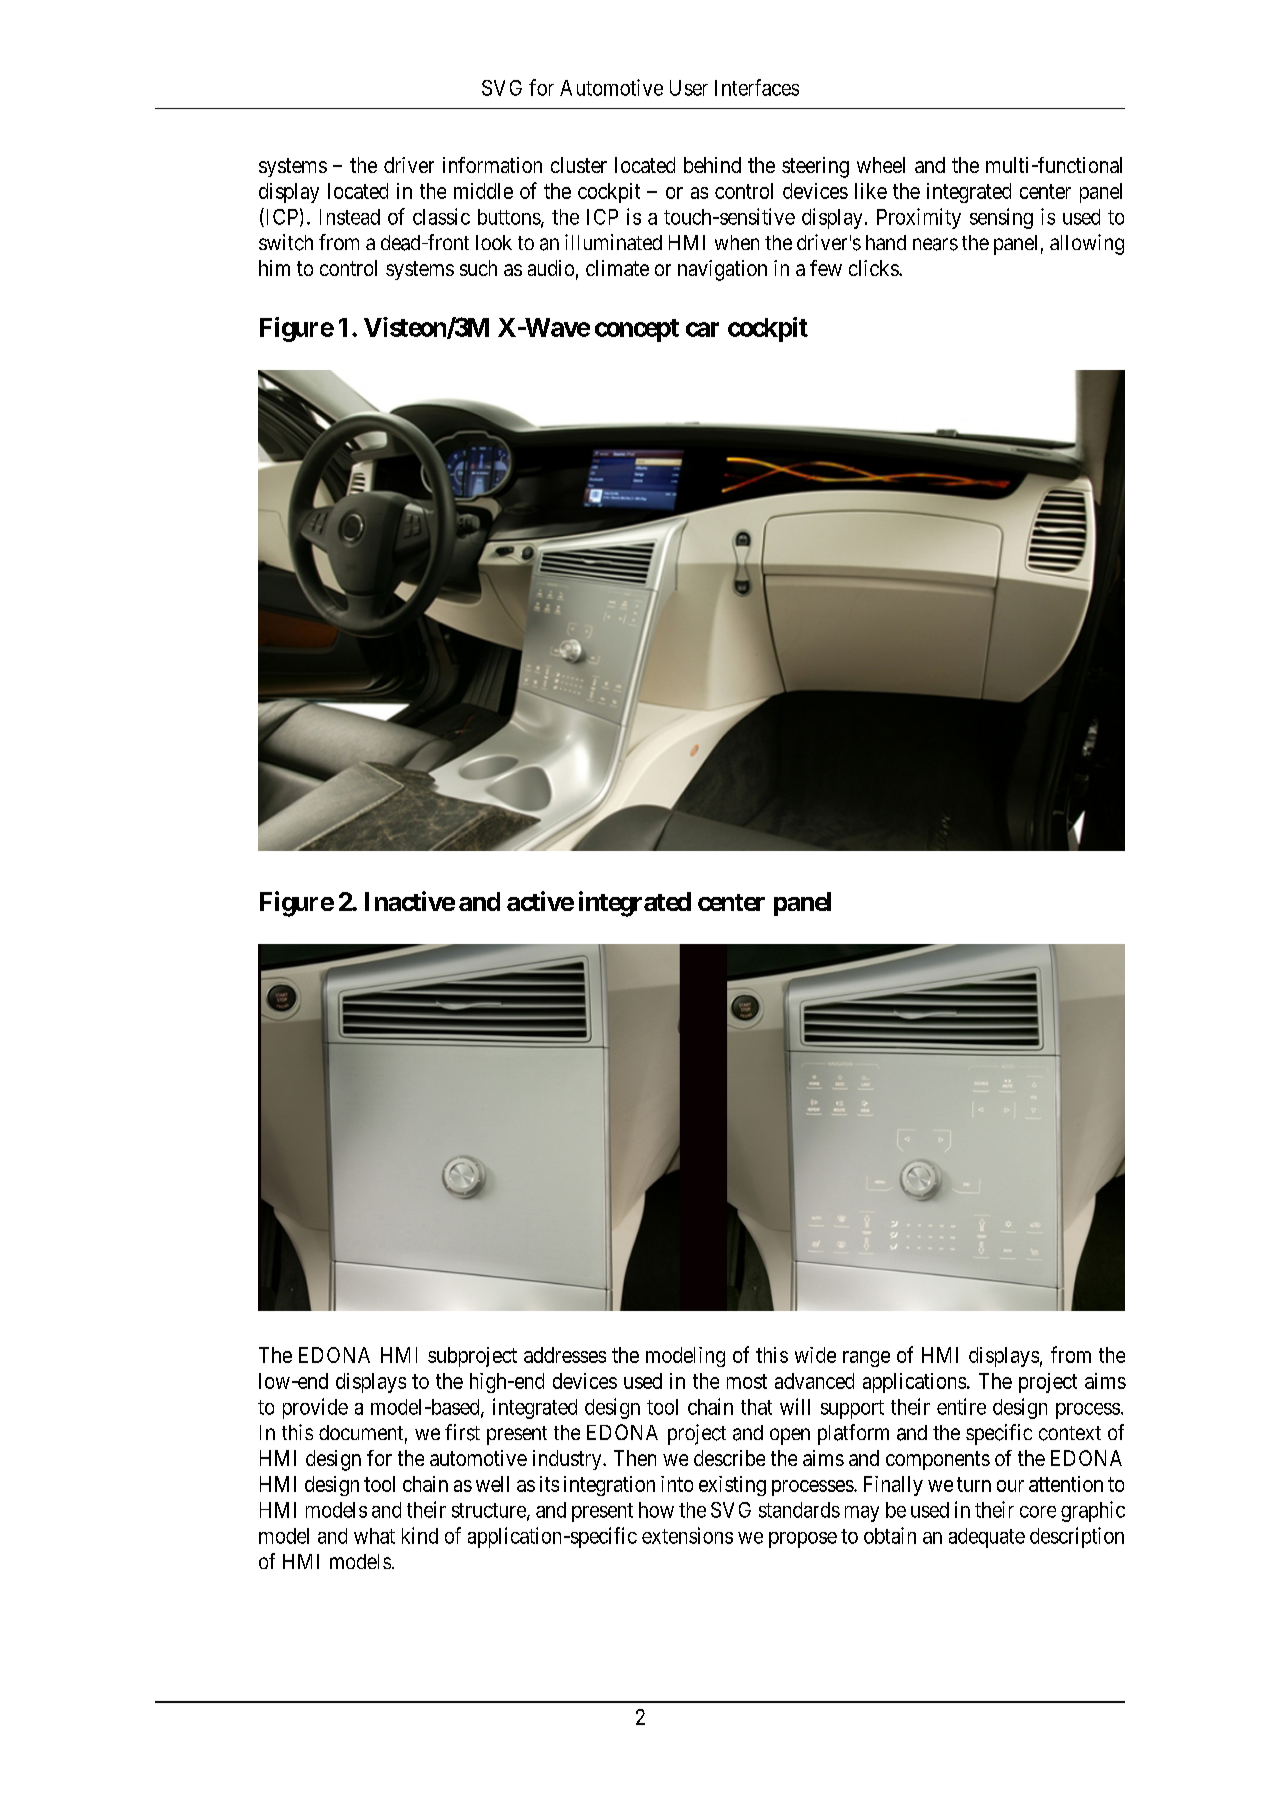 This image has width=1279, height=1810. I want to click on what, so click(374, 1536).
